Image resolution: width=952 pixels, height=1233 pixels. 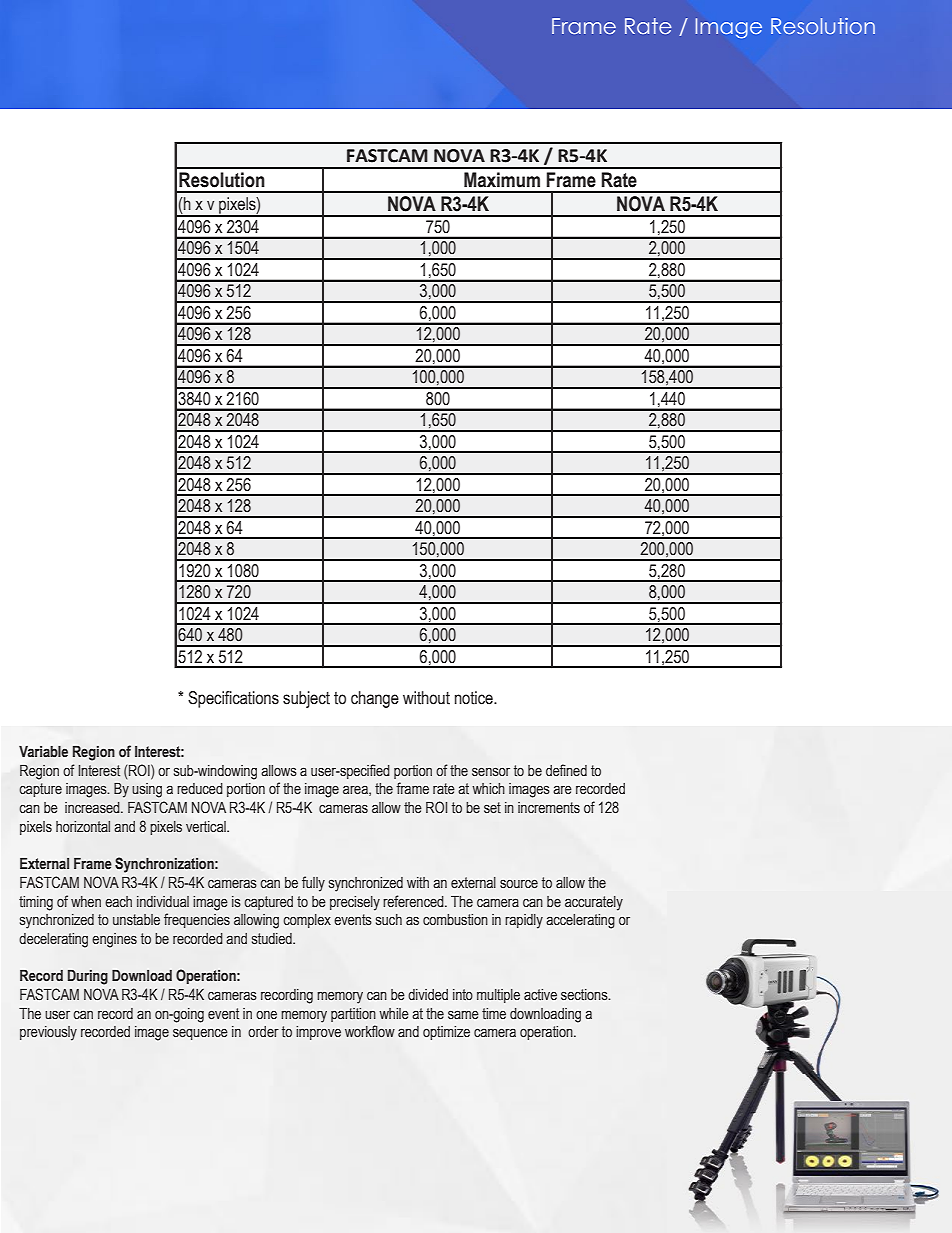 I want to click on subject, so click(x=306, y=699).
